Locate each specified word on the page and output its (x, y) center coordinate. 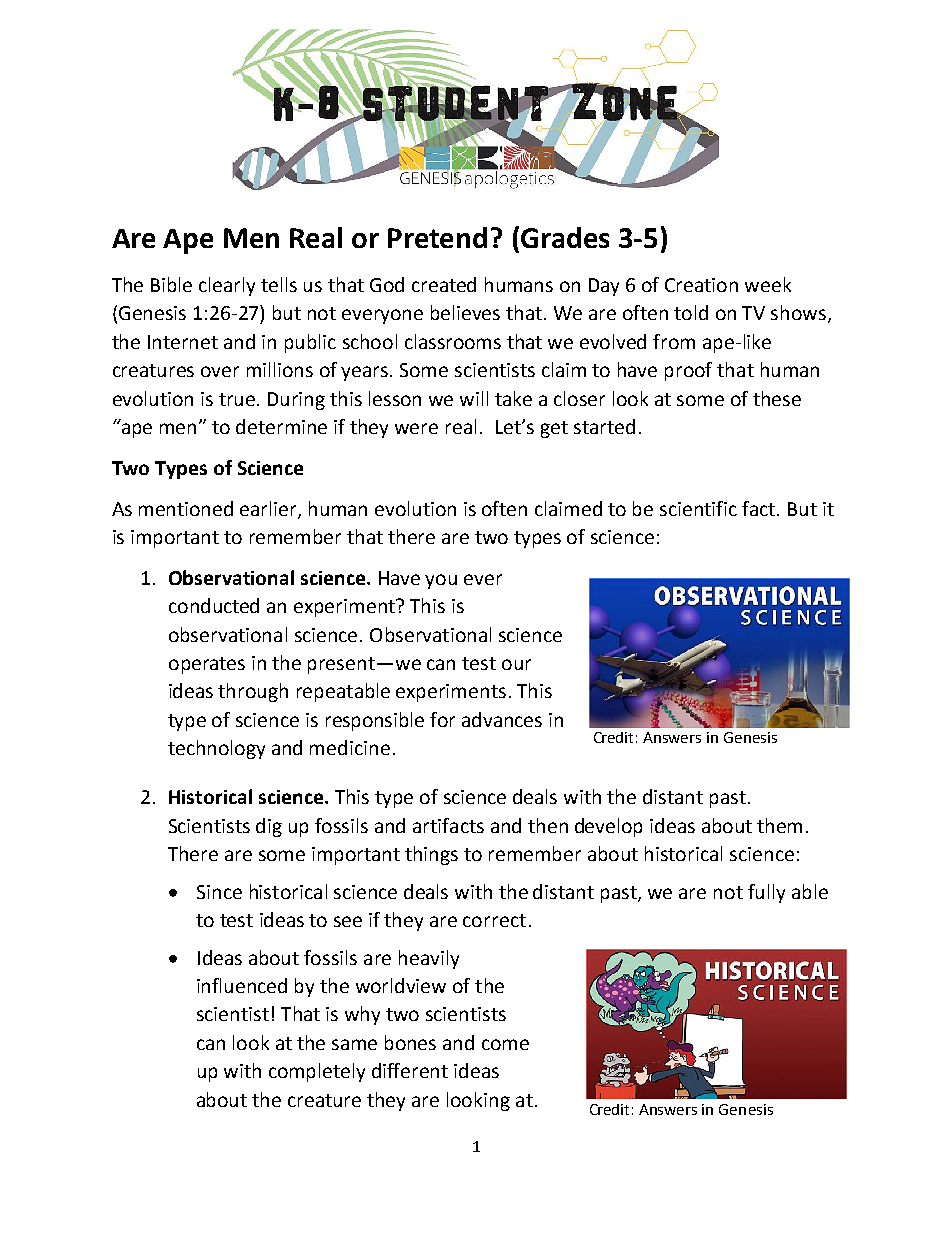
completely (317, 1072)
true (238, 399)
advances (502, 719)
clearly (227, 286)
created (444, 284)
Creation (701, 285)
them (779, 825)
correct (494, 920)
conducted (214, 605)
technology (216, 749)
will (474, 398)
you (441, 581)
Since (219, 892)
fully (766, 893)
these (777, 398)
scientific (698, 508)
